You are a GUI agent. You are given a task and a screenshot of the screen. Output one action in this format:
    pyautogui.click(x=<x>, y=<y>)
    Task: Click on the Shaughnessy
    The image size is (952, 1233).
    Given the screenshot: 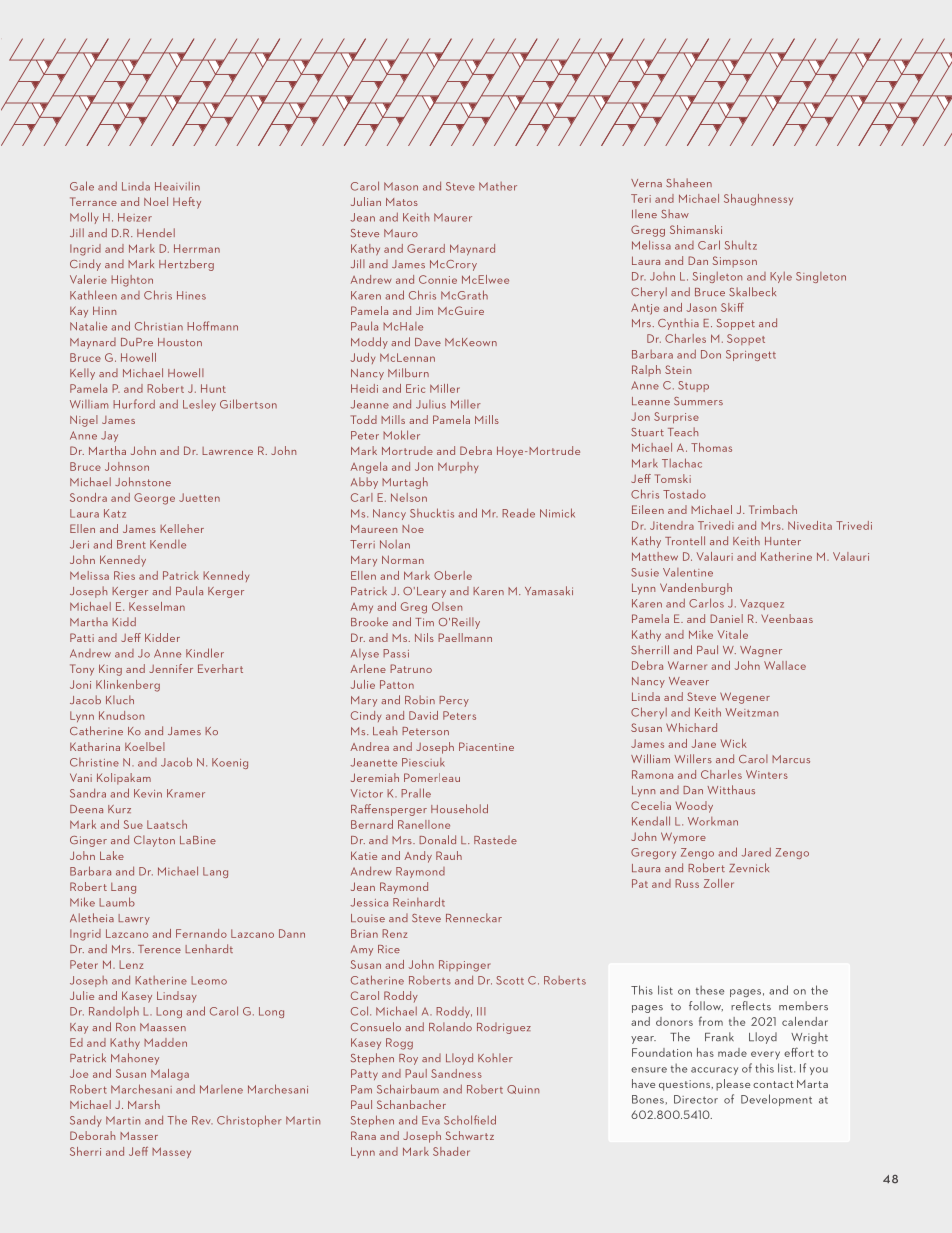 What is the action you would take?
    pyautogui.click(x=758, y=200)
